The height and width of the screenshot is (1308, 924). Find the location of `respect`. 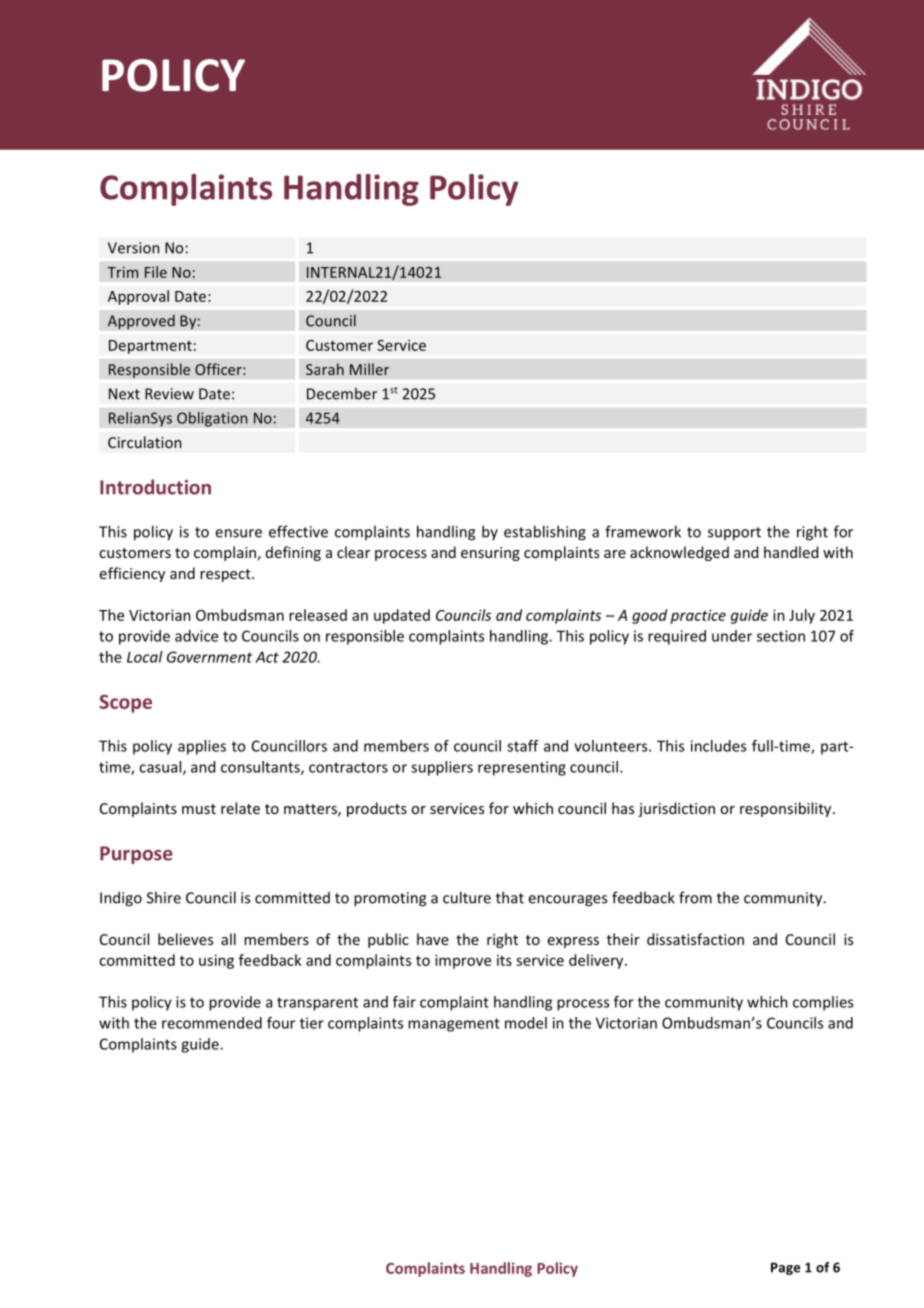

respect is located at coordinates (226, 575).
